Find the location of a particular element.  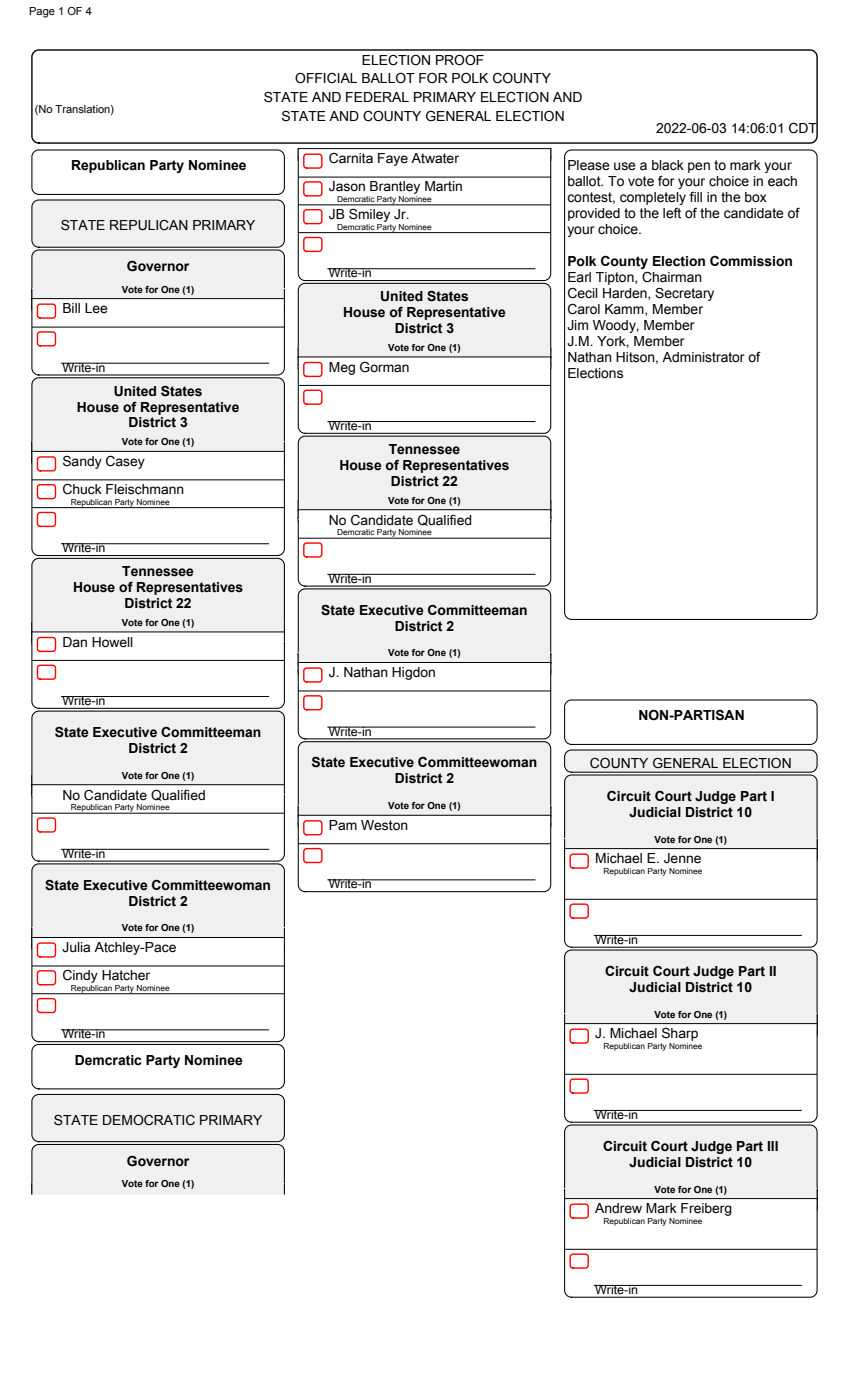

Jim is located at coordinates (577, 325).
